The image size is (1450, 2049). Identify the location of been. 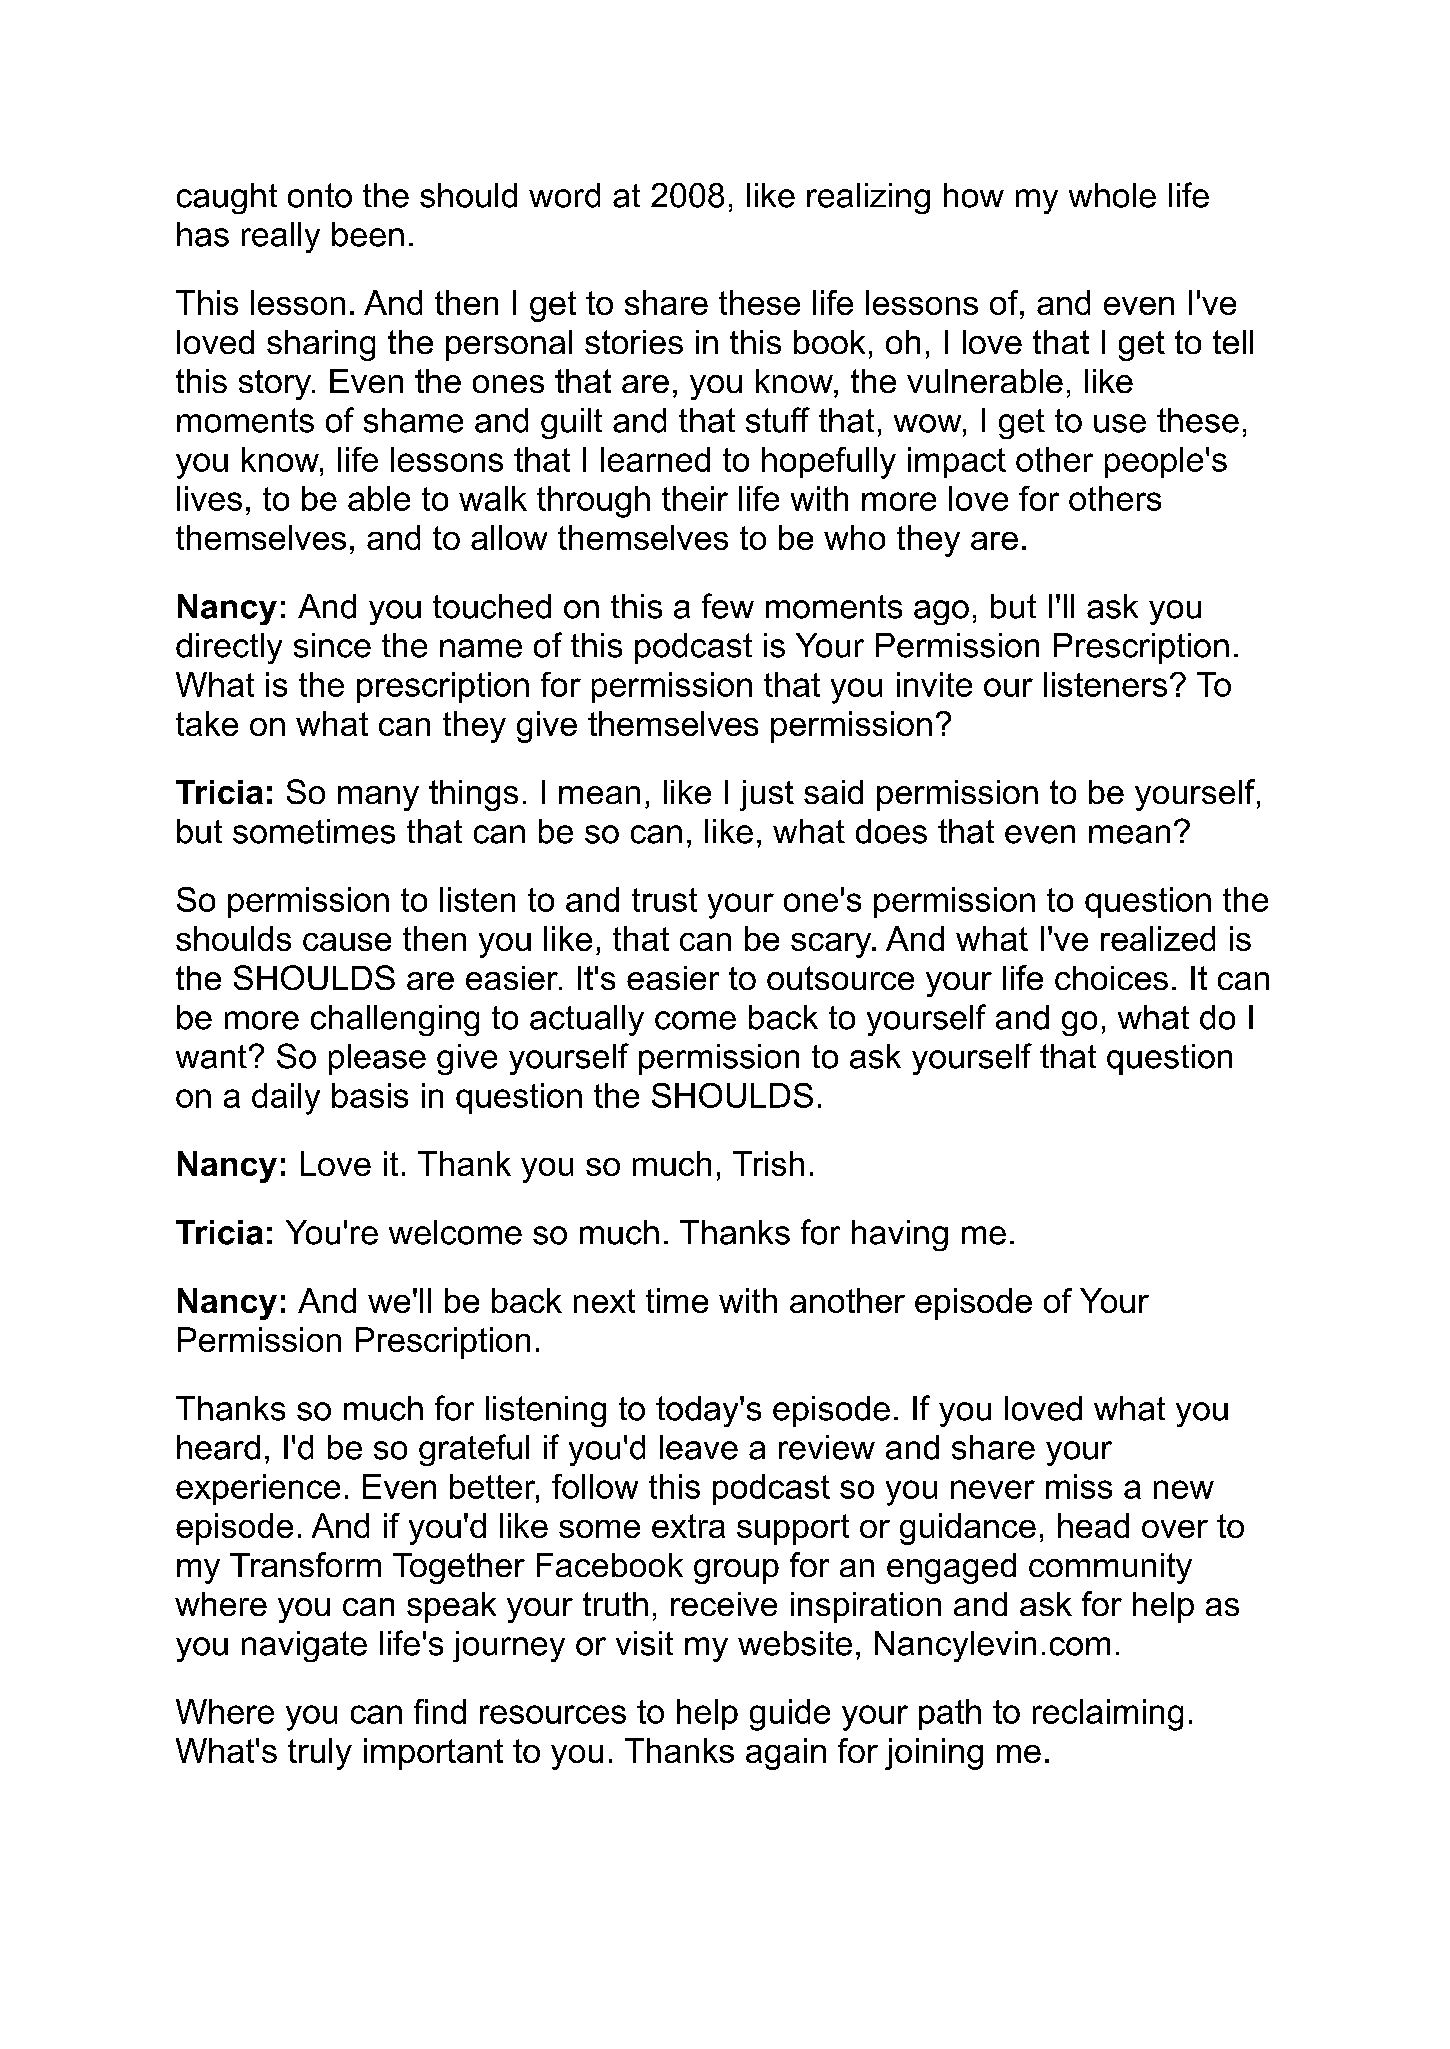
(368, 234).
